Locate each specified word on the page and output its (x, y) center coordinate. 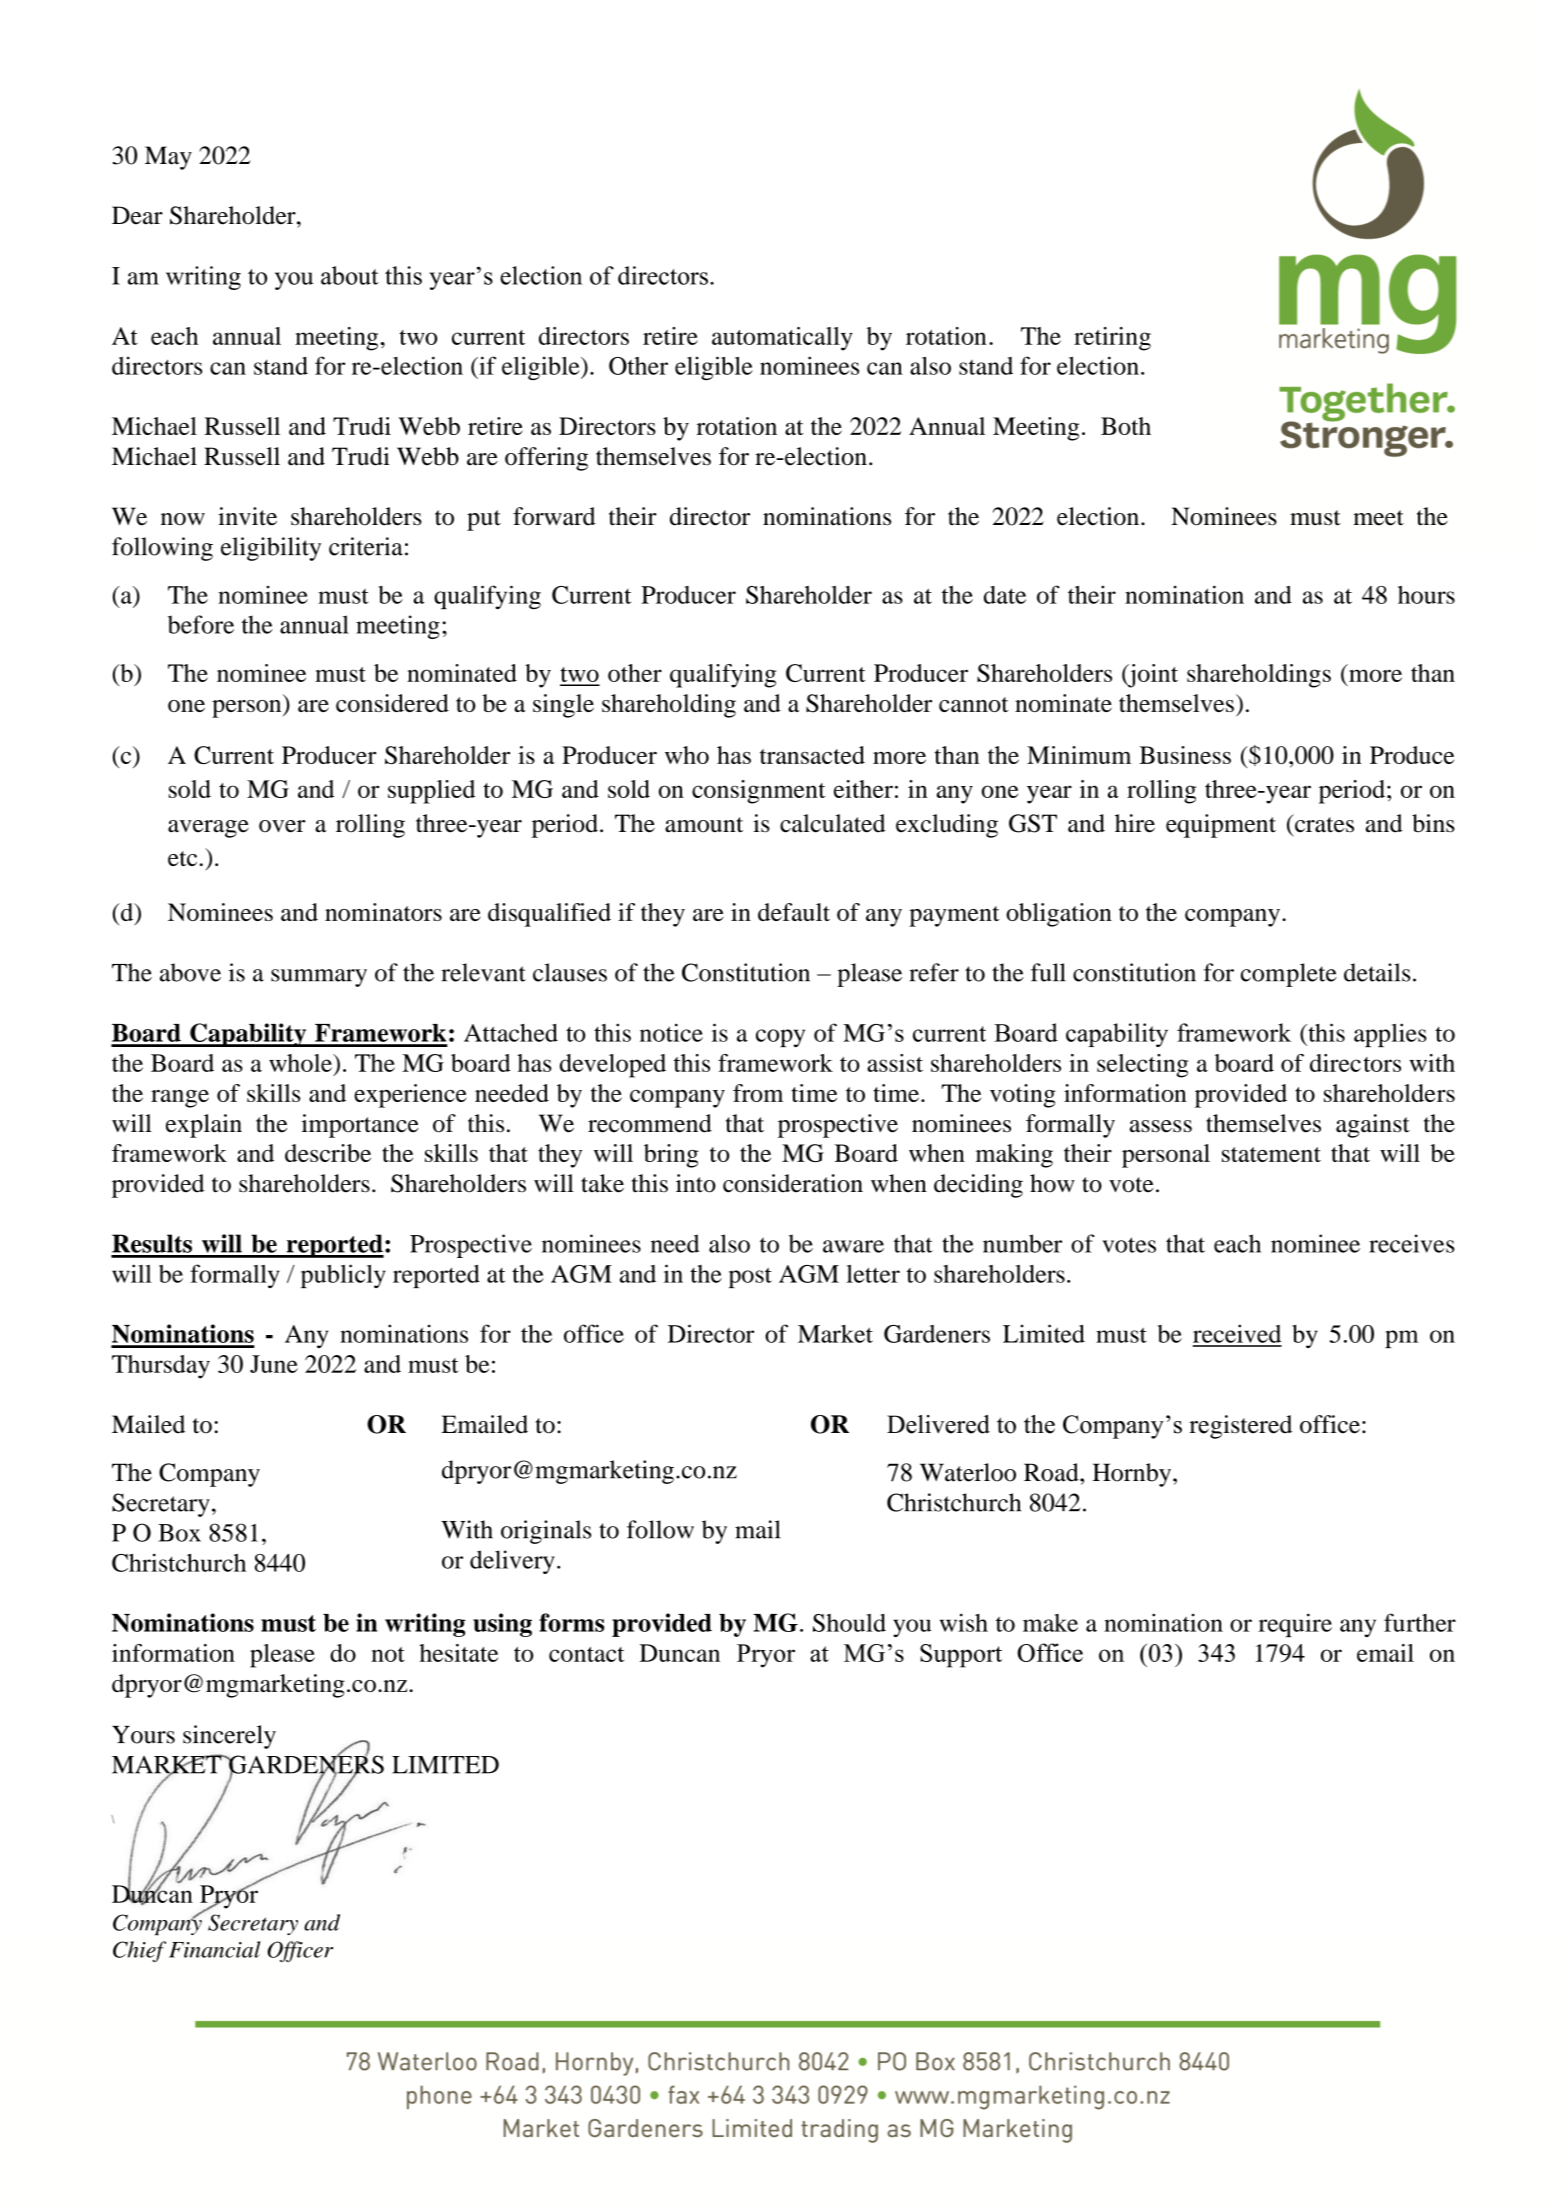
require (1295, 1625)
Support (961, 1656)
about (349, 275)
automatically (782, 339)
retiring (1112, 339)
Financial (215, 1949)
